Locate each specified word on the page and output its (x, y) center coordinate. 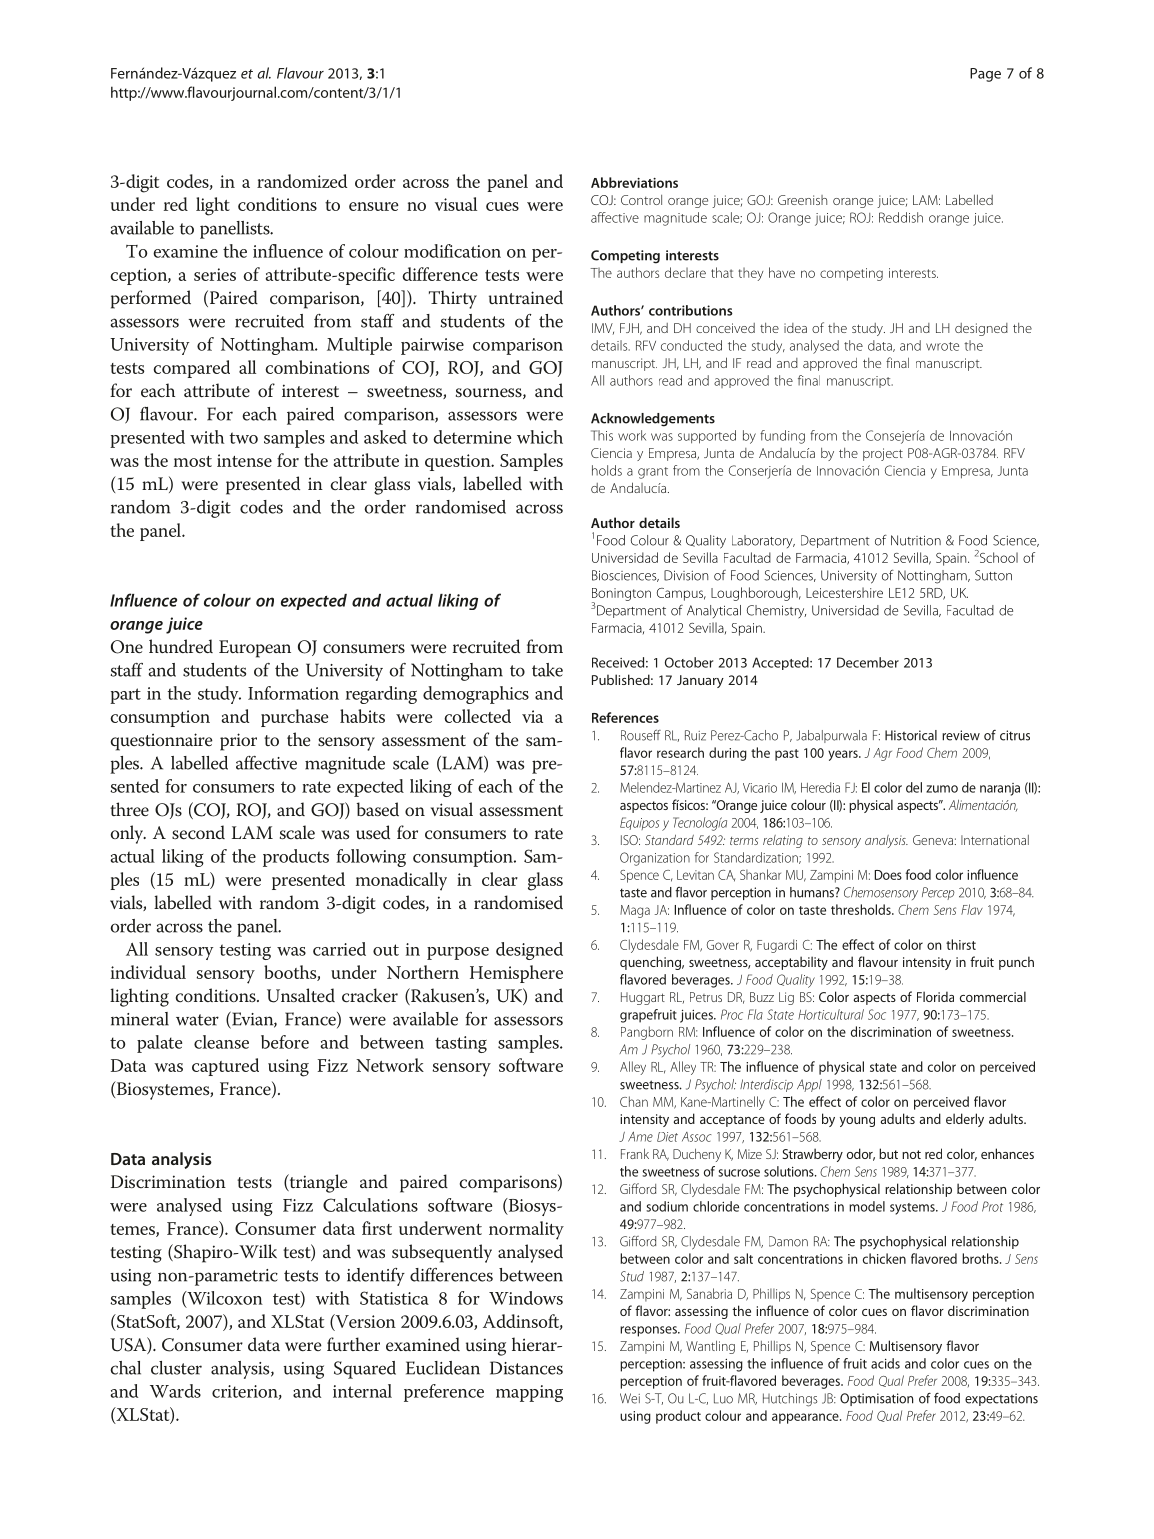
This (602, 435)
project (883, 454)
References (625, 717)
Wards (175, 1391)
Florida (935, 996)
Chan (634, 1101)
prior (238, 742)
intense (244, 460)
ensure (374, 206)
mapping (529, 1393)
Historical (911, 735)
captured (225, 1067)
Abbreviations (634, 182)
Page (985, 75)
